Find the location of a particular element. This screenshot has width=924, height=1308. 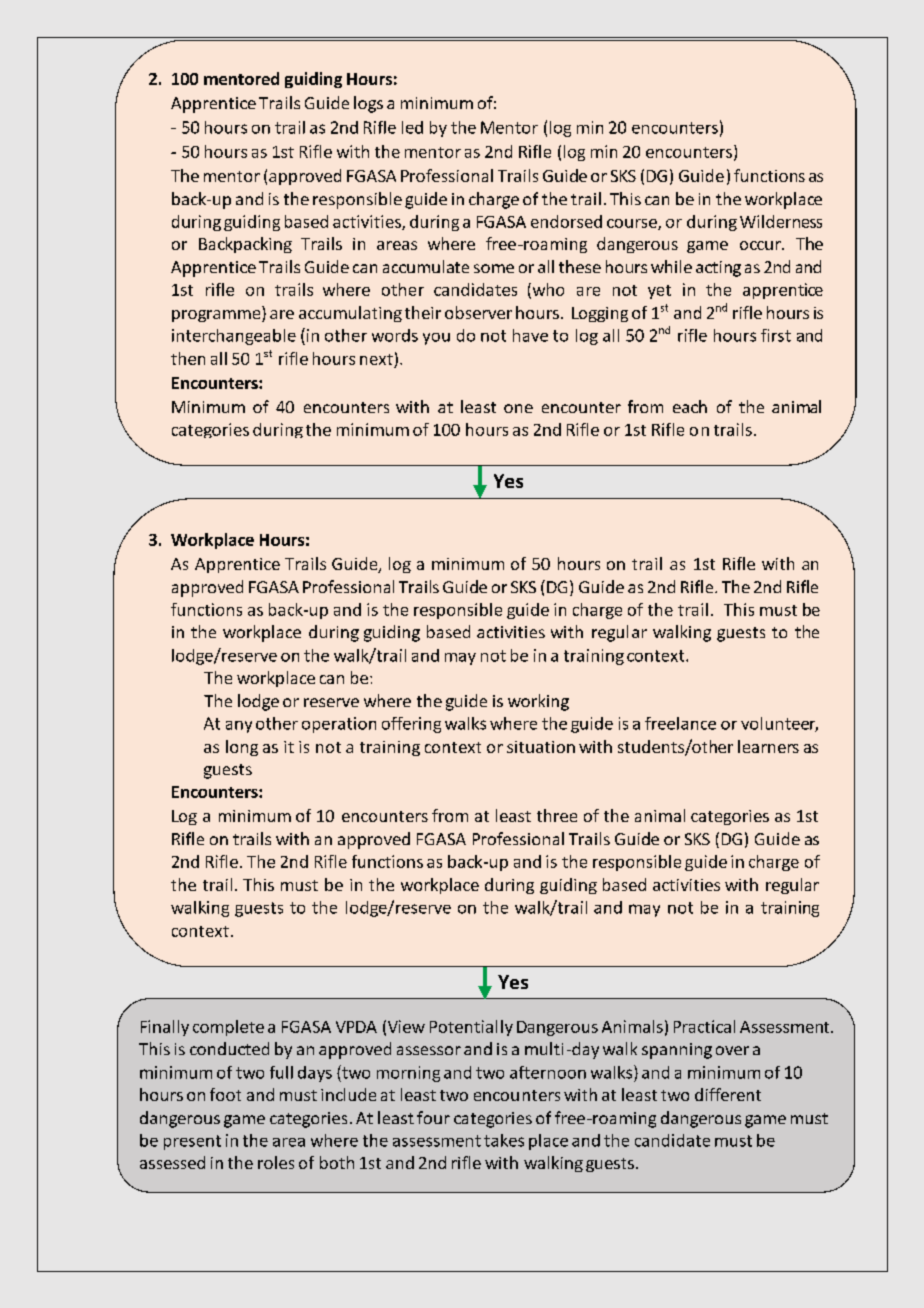

different is located at coordinates (728, 1094).
